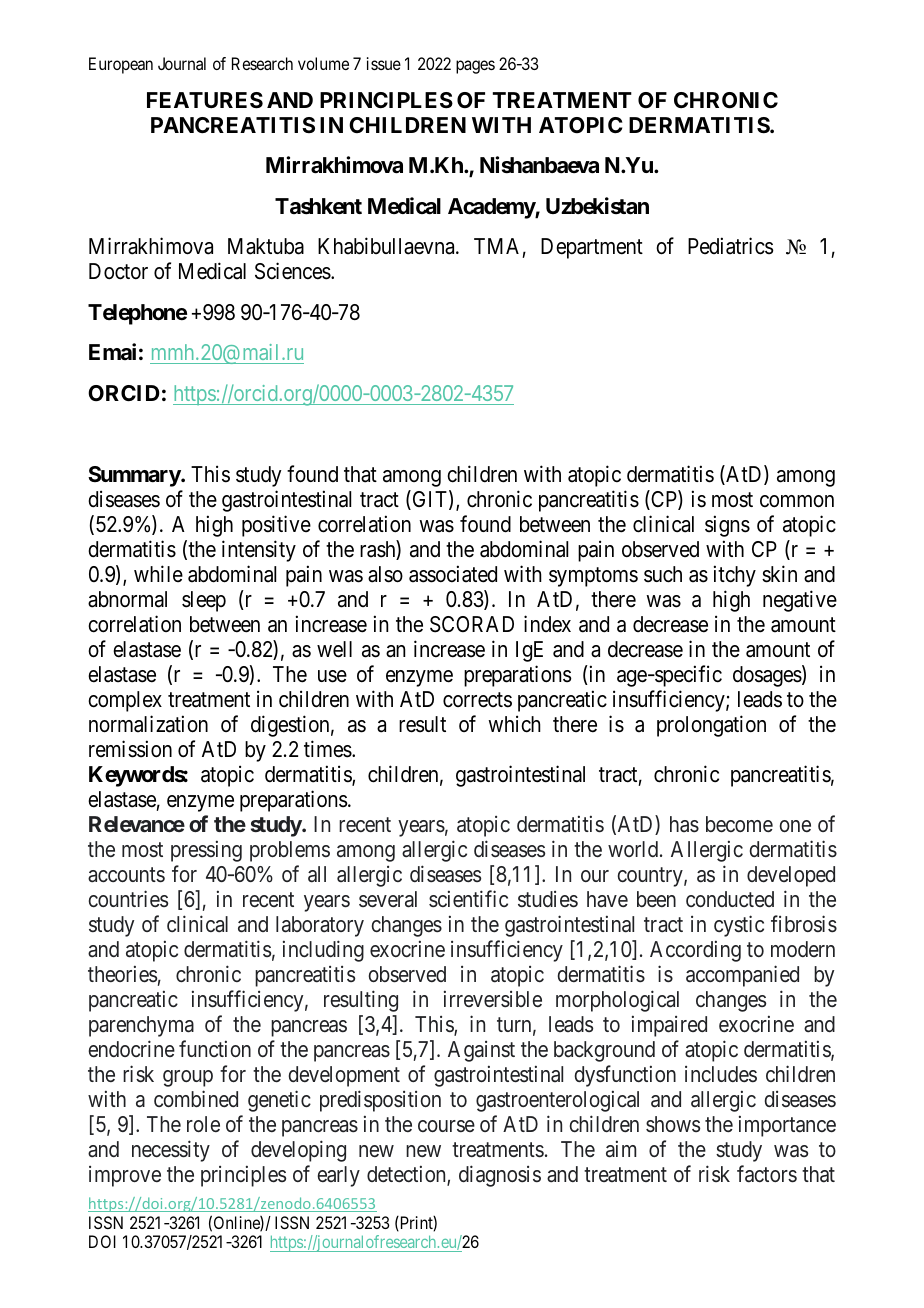  Describe the element at coordinates (453, 574) in the screenshot. I see `associated` at that location.
